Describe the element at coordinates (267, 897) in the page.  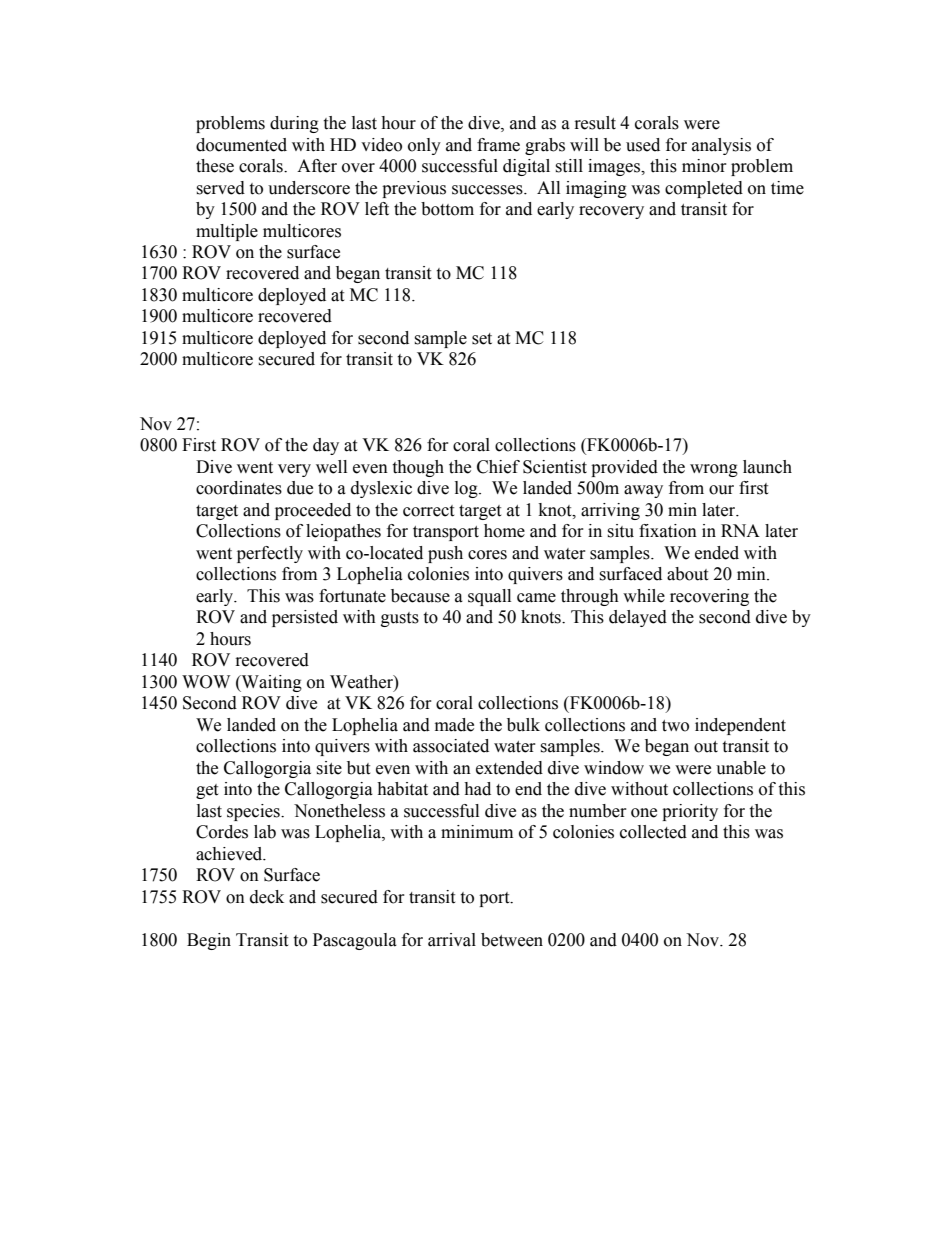
I see `deck` at that location.
